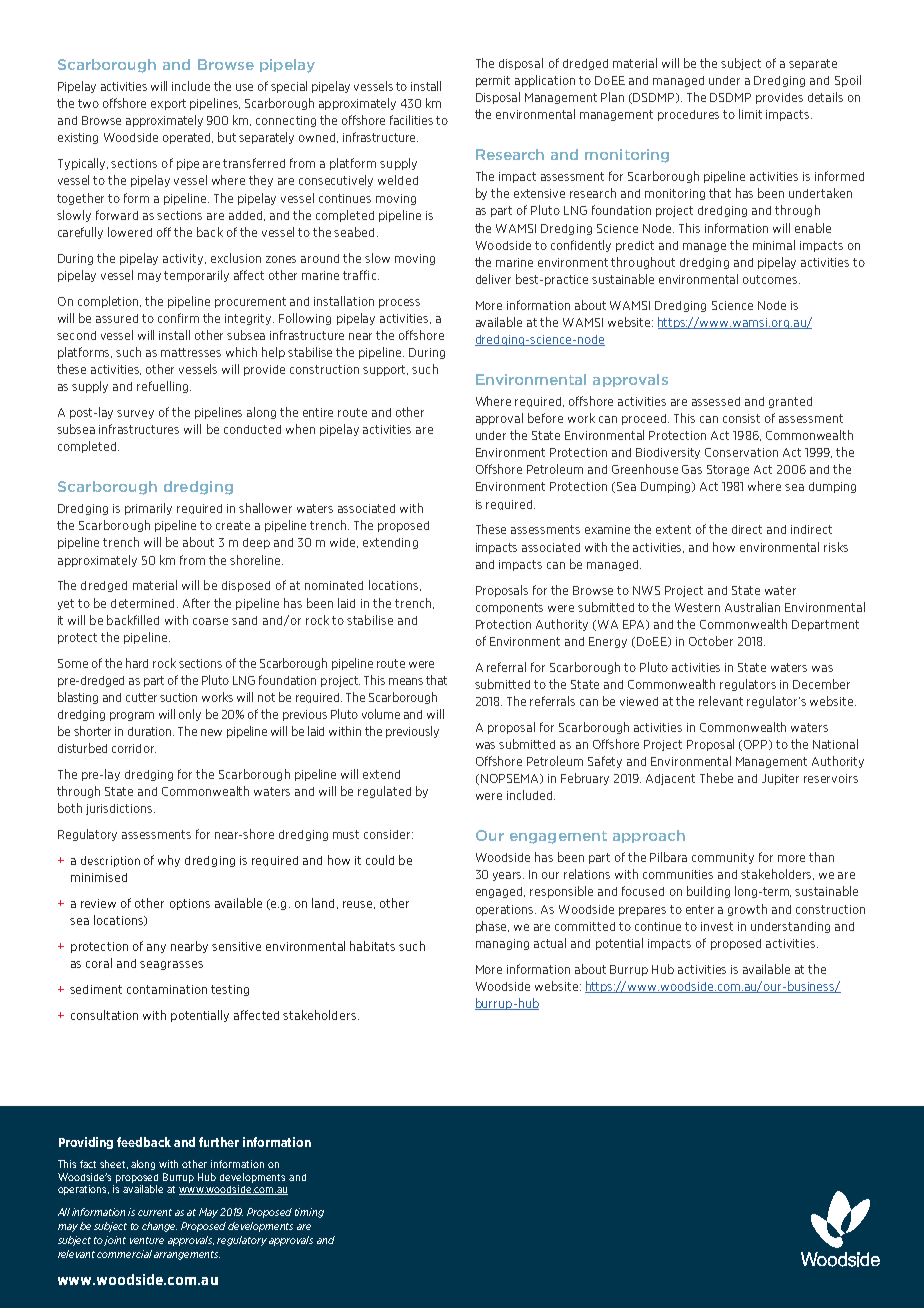 Image resolution: width=924 pixels, height=1308 pixels. I want to click on community, so click(723, 858).
